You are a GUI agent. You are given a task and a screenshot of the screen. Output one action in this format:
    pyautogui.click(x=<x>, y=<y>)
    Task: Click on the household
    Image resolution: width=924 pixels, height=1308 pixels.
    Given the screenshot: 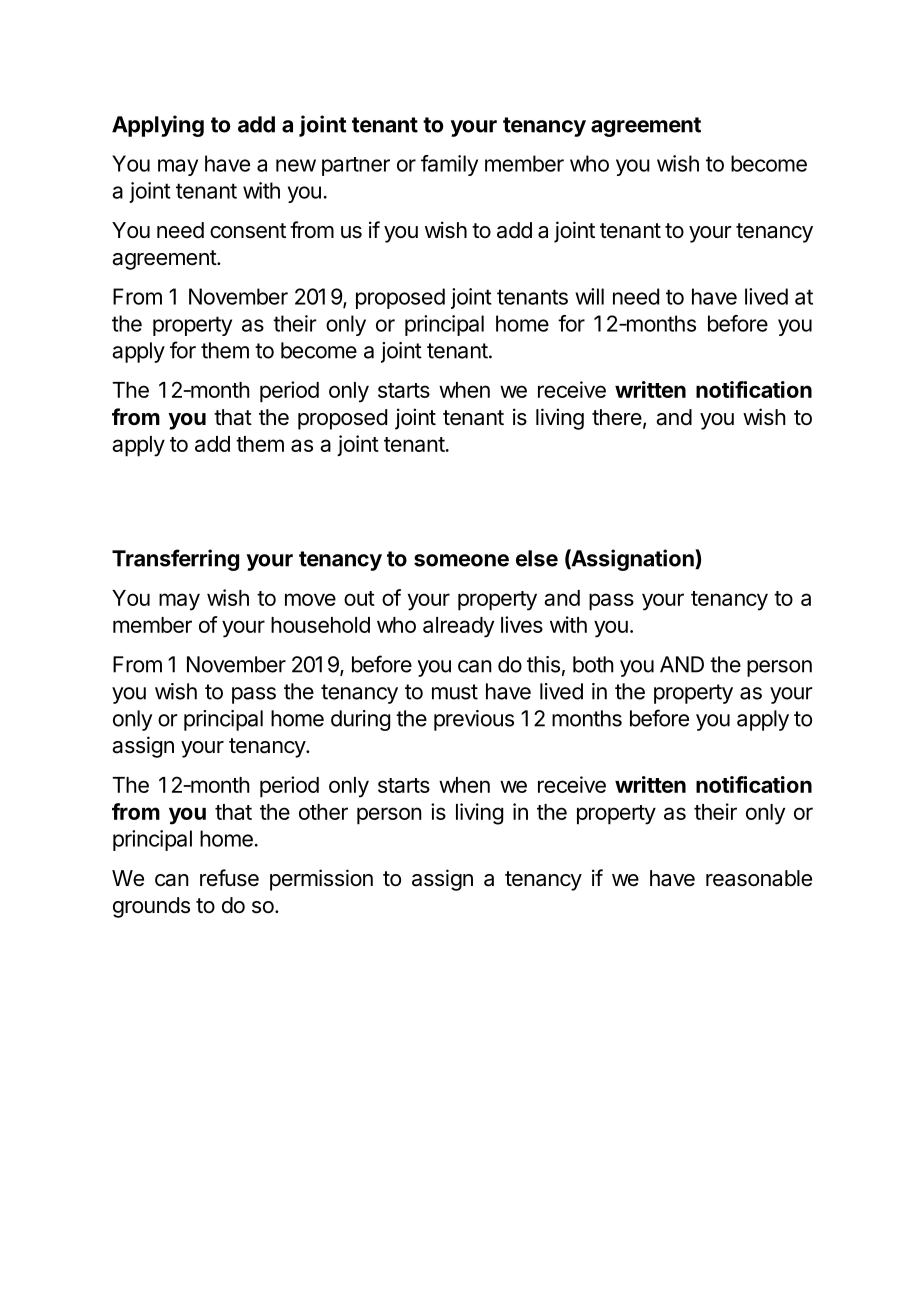 What is the action you would take?
    pyautogui.click(x=320, y=625)
